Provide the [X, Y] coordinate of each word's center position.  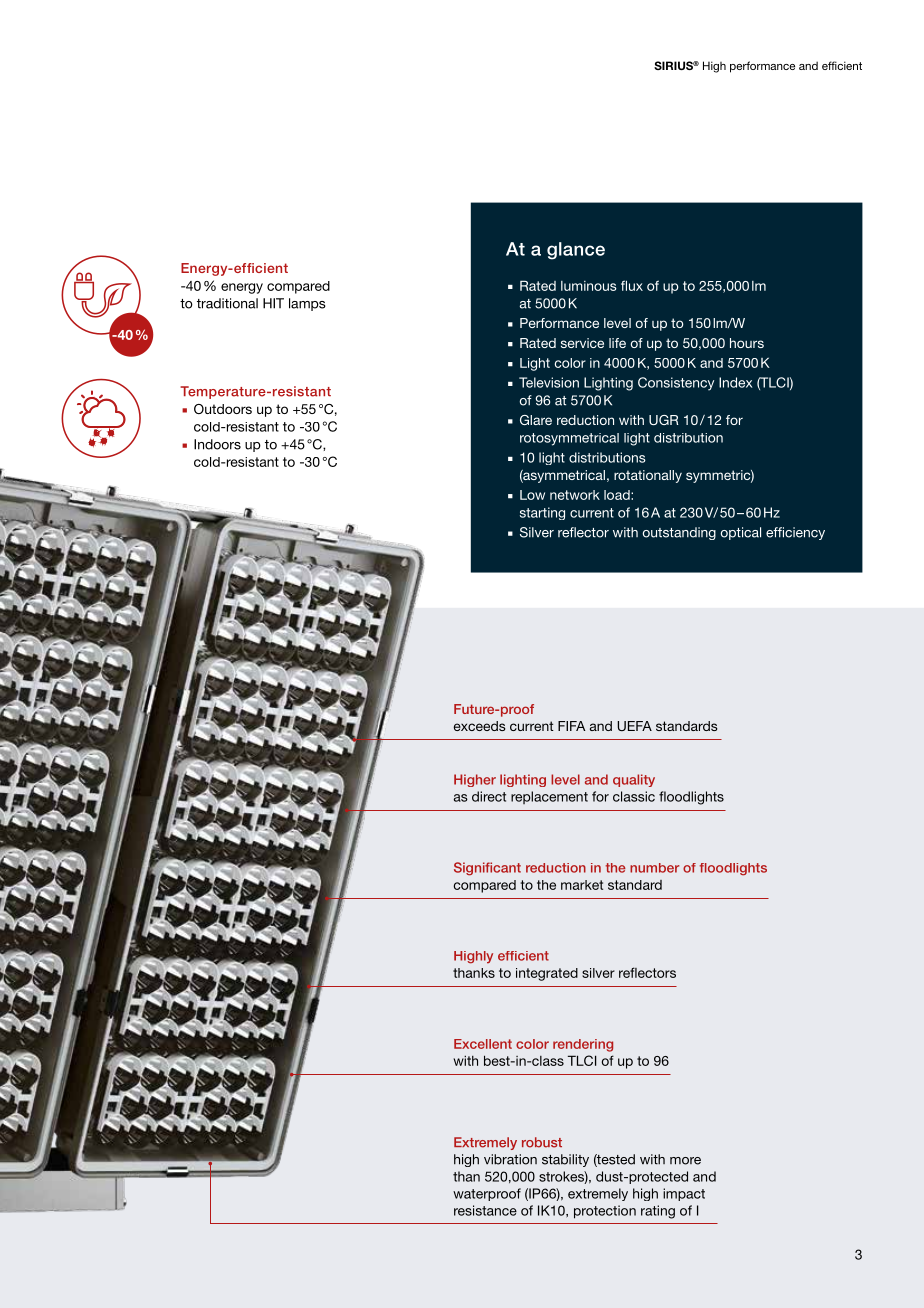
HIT [273, 303]
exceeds [480, 726]
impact [684, 1194]
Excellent [483, 1044]
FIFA [572, 726]
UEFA [634, 726]
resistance [485, 1210]
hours [747, 343]
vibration [510, 1159]
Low [532, 495]
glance [576, 251]
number [654, 868]
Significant [487, 869]
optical [741, 533]
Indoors [217, 444]
